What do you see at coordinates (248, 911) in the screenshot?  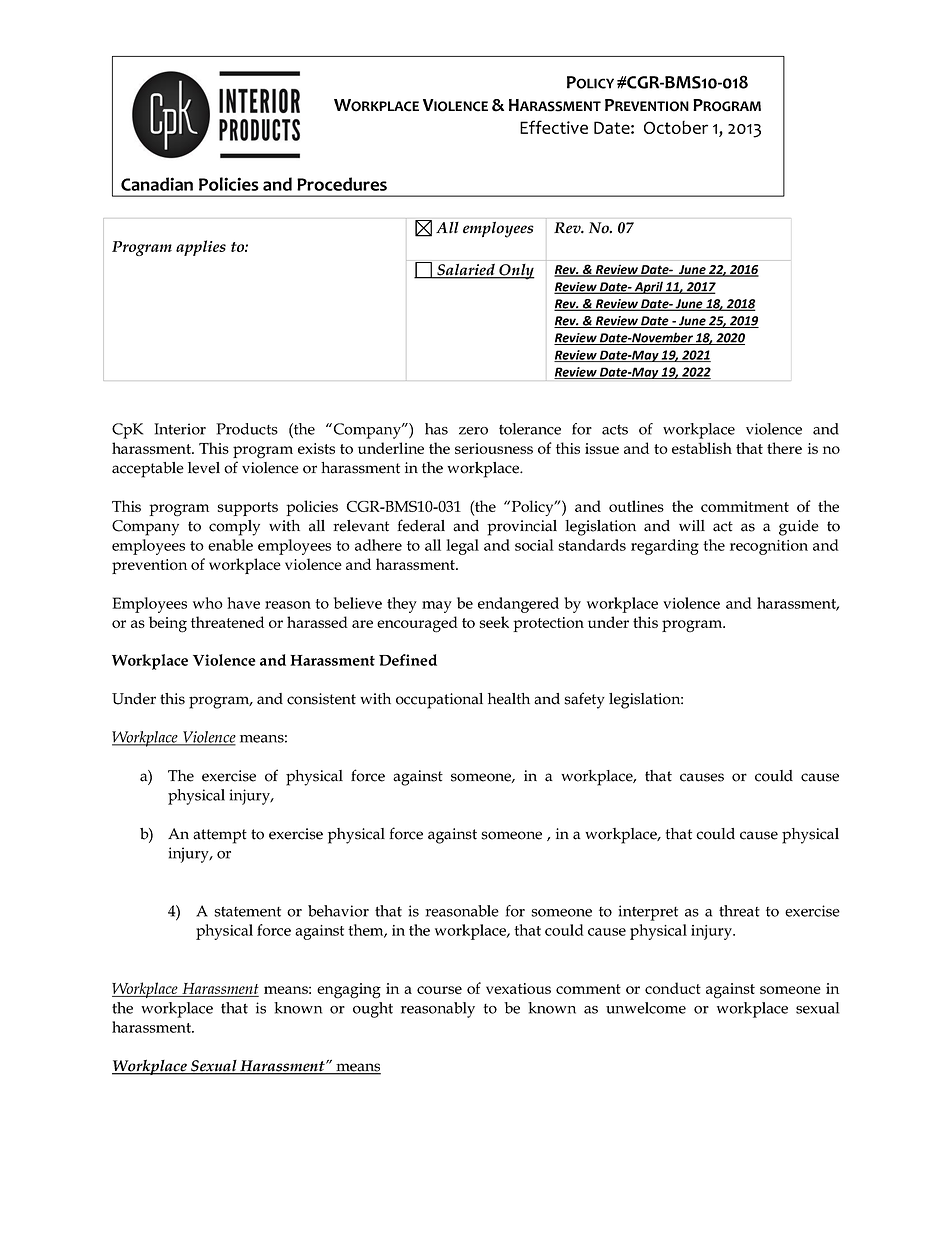 I see `statement` at bounding box center [248, 911].
